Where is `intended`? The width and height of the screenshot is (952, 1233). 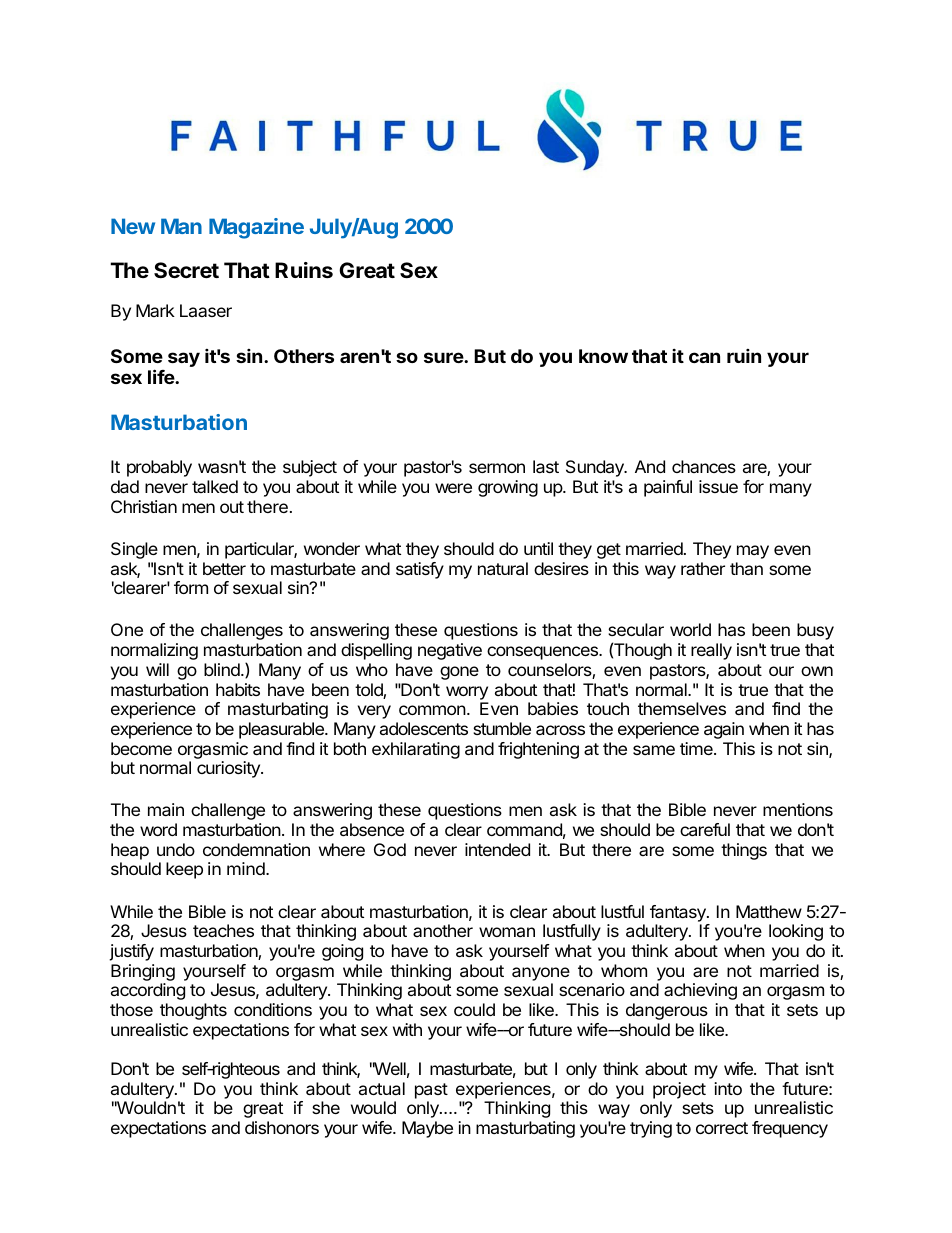
intended is located at coordinates (497, 849).
